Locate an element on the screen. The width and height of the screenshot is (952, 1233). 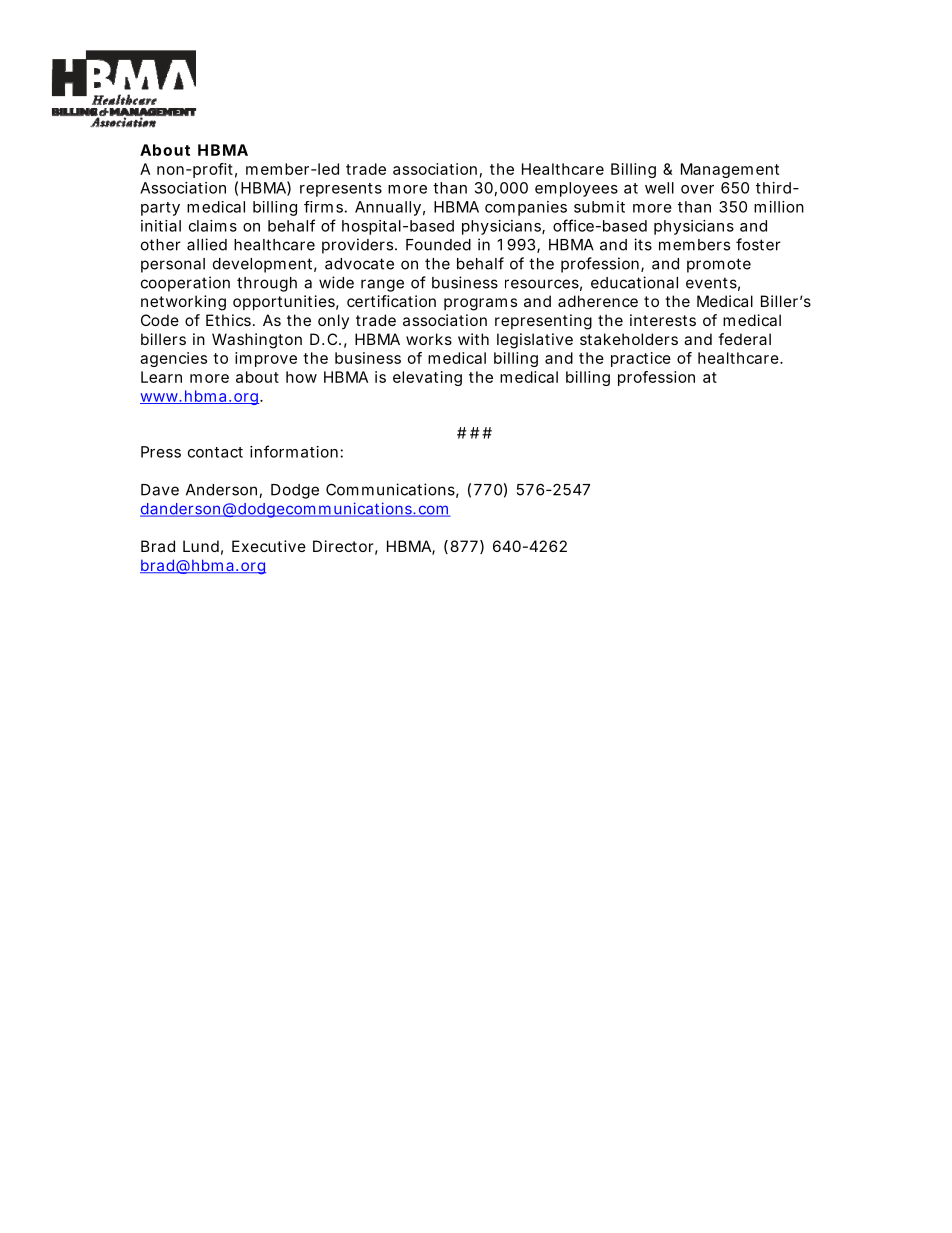
over is located at coordinates (697, 189).
